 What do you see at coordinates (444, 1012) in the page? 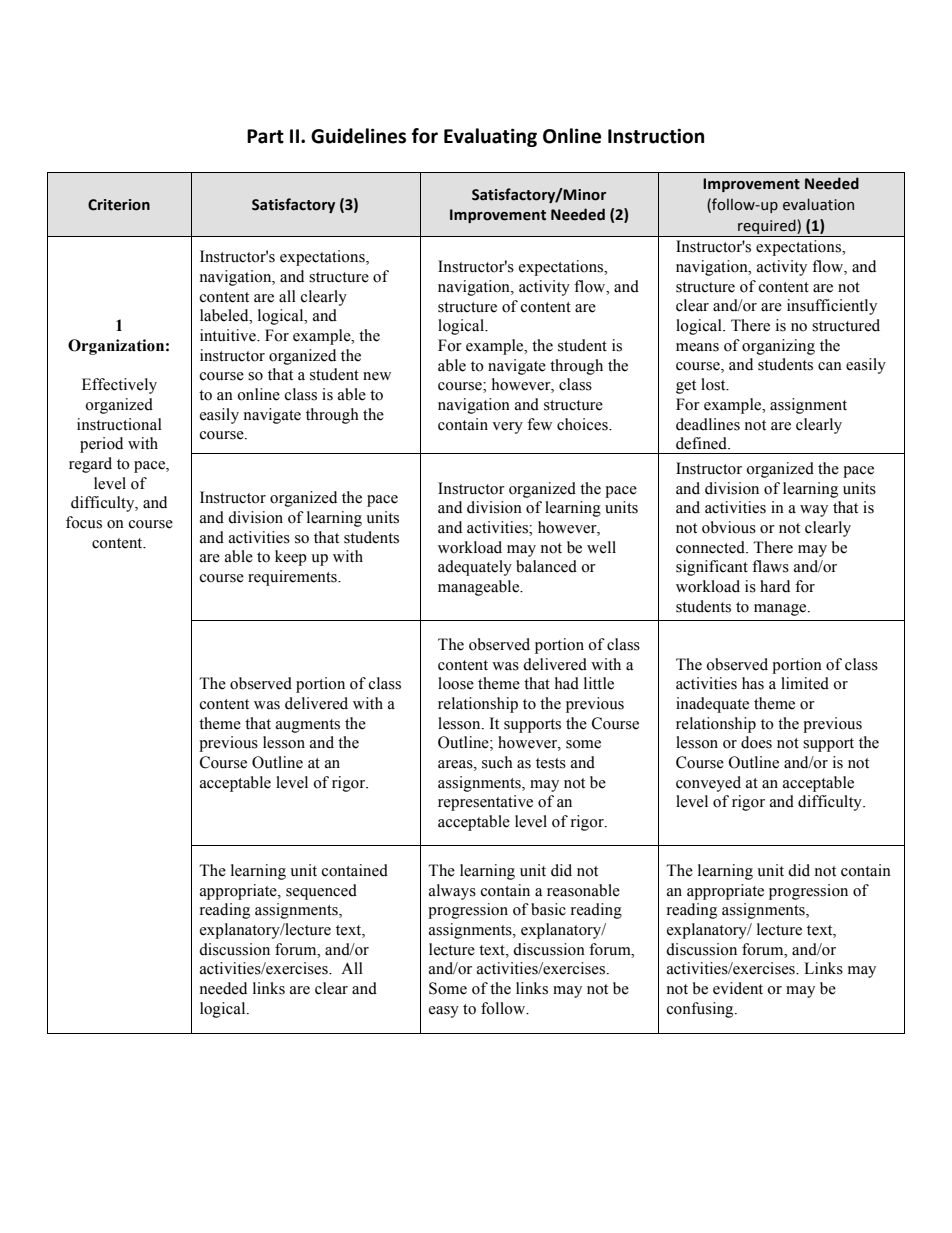
I see `easy` at bounding box center [444, 1012].
